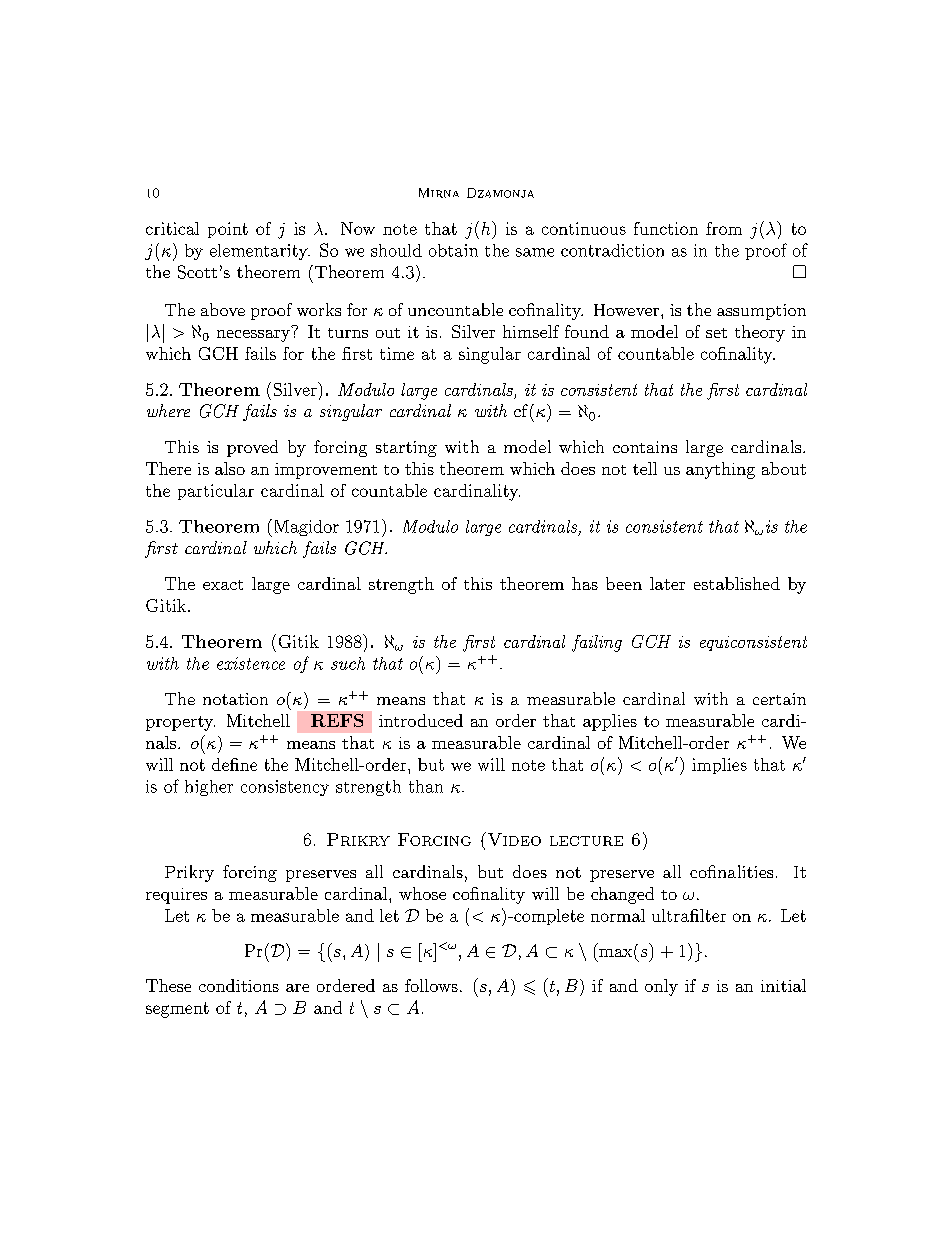 The image size is (952, 1233). Describe the element at coordinates (431, 985) in the screenshot. I see `follows` at that location.
